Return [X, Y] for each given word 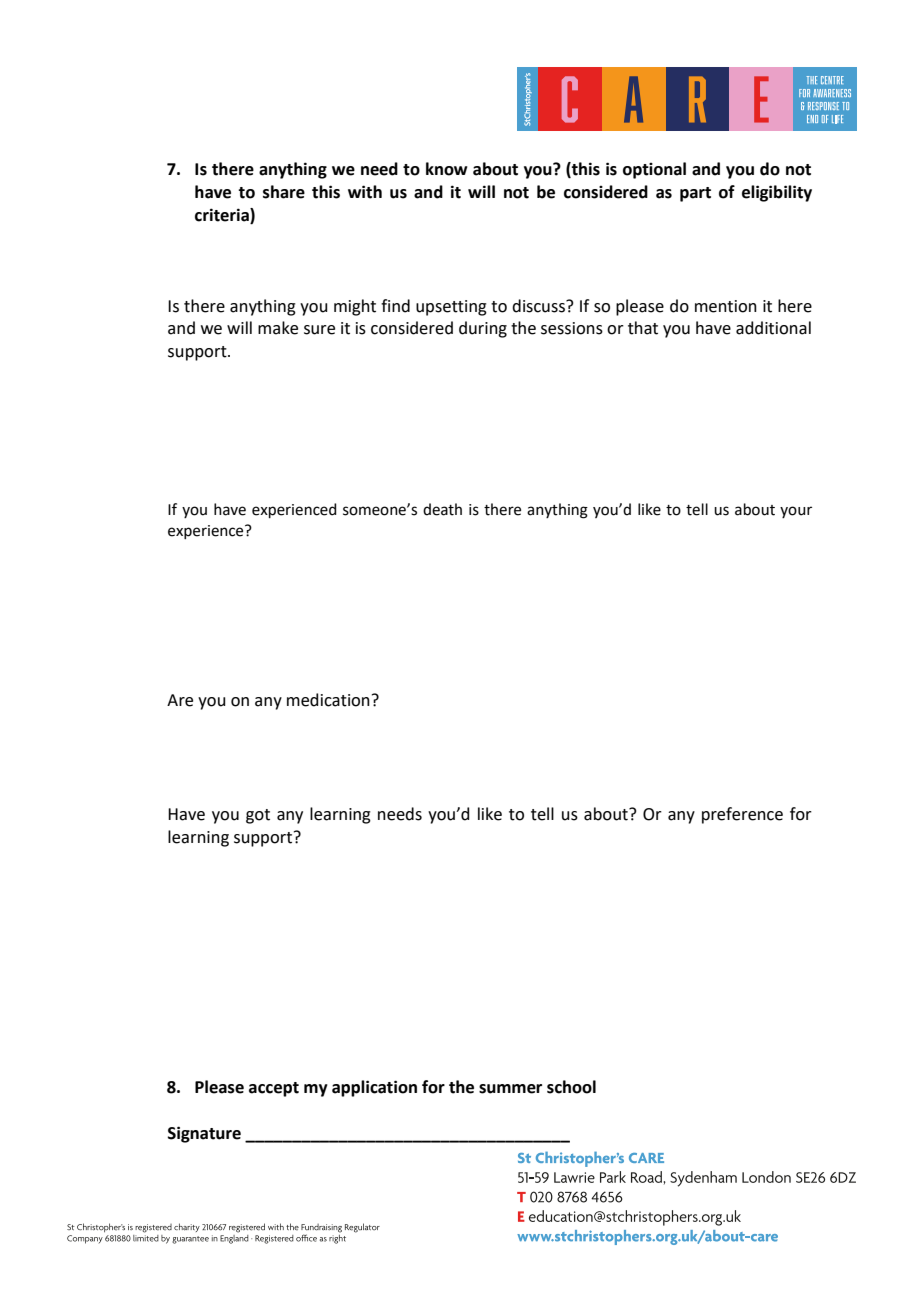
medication [328, 700]
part [695, 194]
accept [274, 1089]
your [796, 512]
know [446, 169]
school [571, 1087]
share [284, 192]
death [442, 509]
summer [510, 1089]
